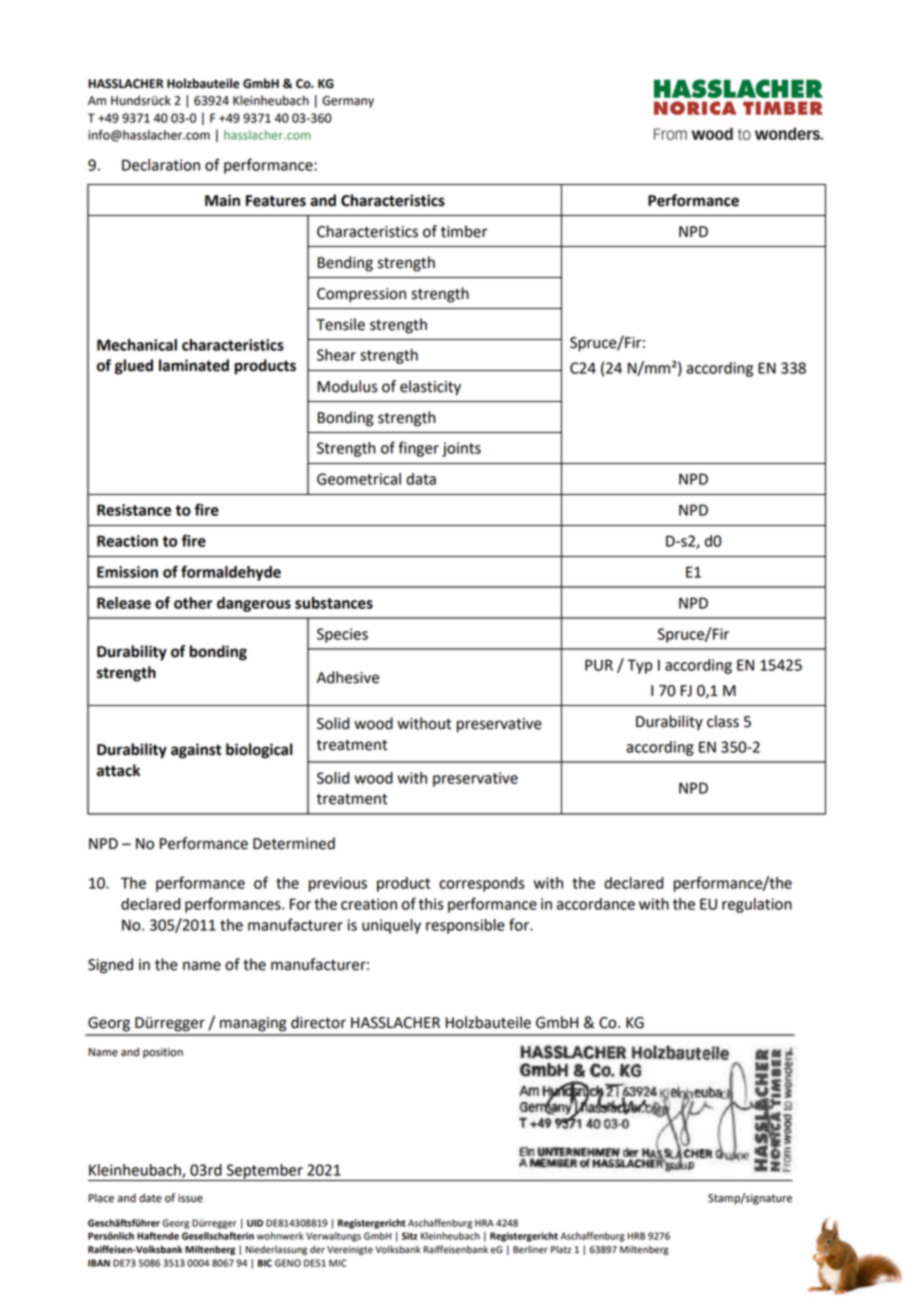 The height and width of the screenshot is (1308, 924). I want to click on Declaration, so click(161, 165).
